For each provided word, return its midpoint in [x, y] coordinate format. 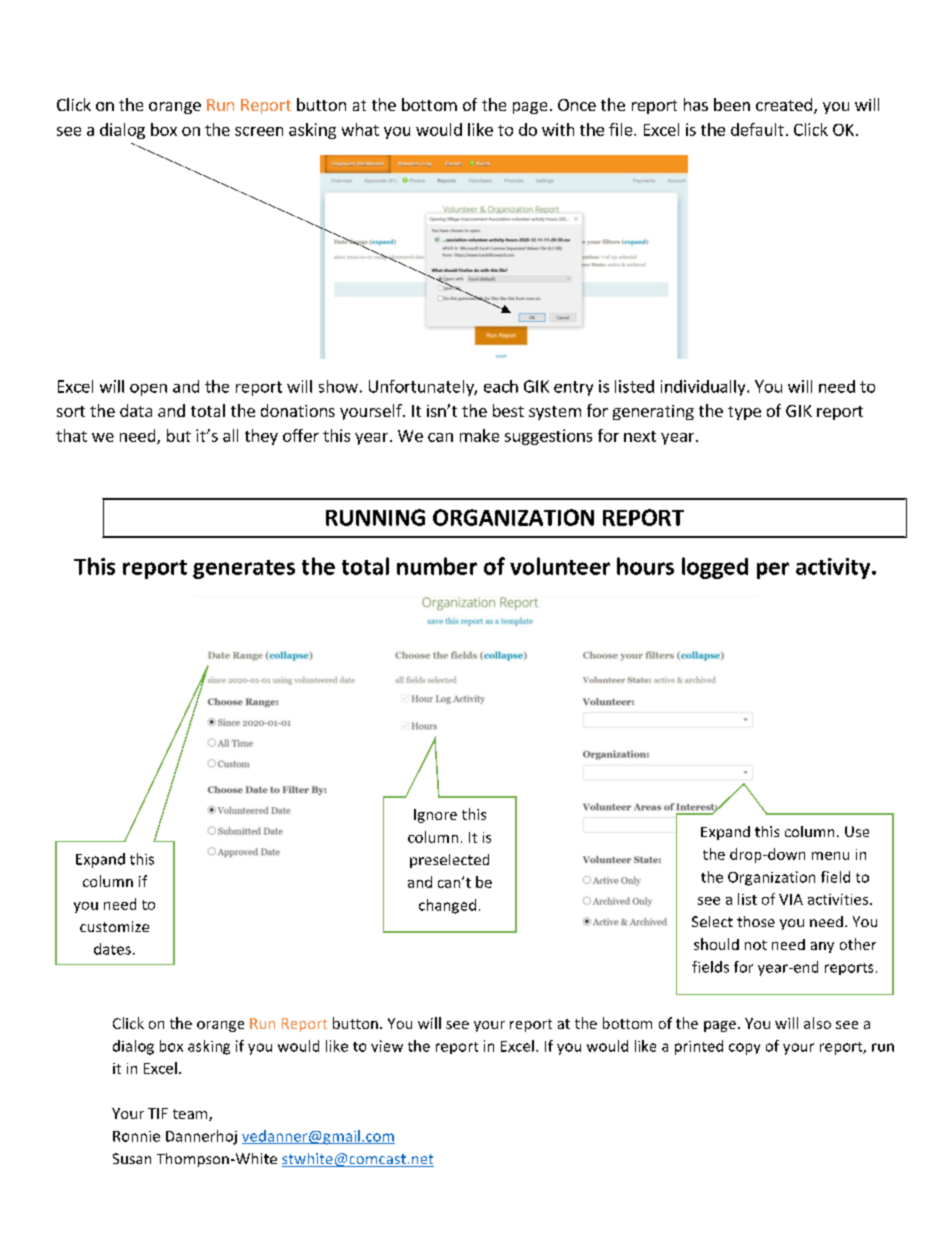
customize [114, 926]
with [558, 129]
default [757, 129]
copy [744, 1049]
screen [259, 131]
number [437, 566]
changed [447, 906]
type [744, 413]
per [773, 570]
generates [244, 569]
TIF [158, 1113]
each [501, 386]
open [148, 390]
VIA [791, 899]
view [387, 1046]
